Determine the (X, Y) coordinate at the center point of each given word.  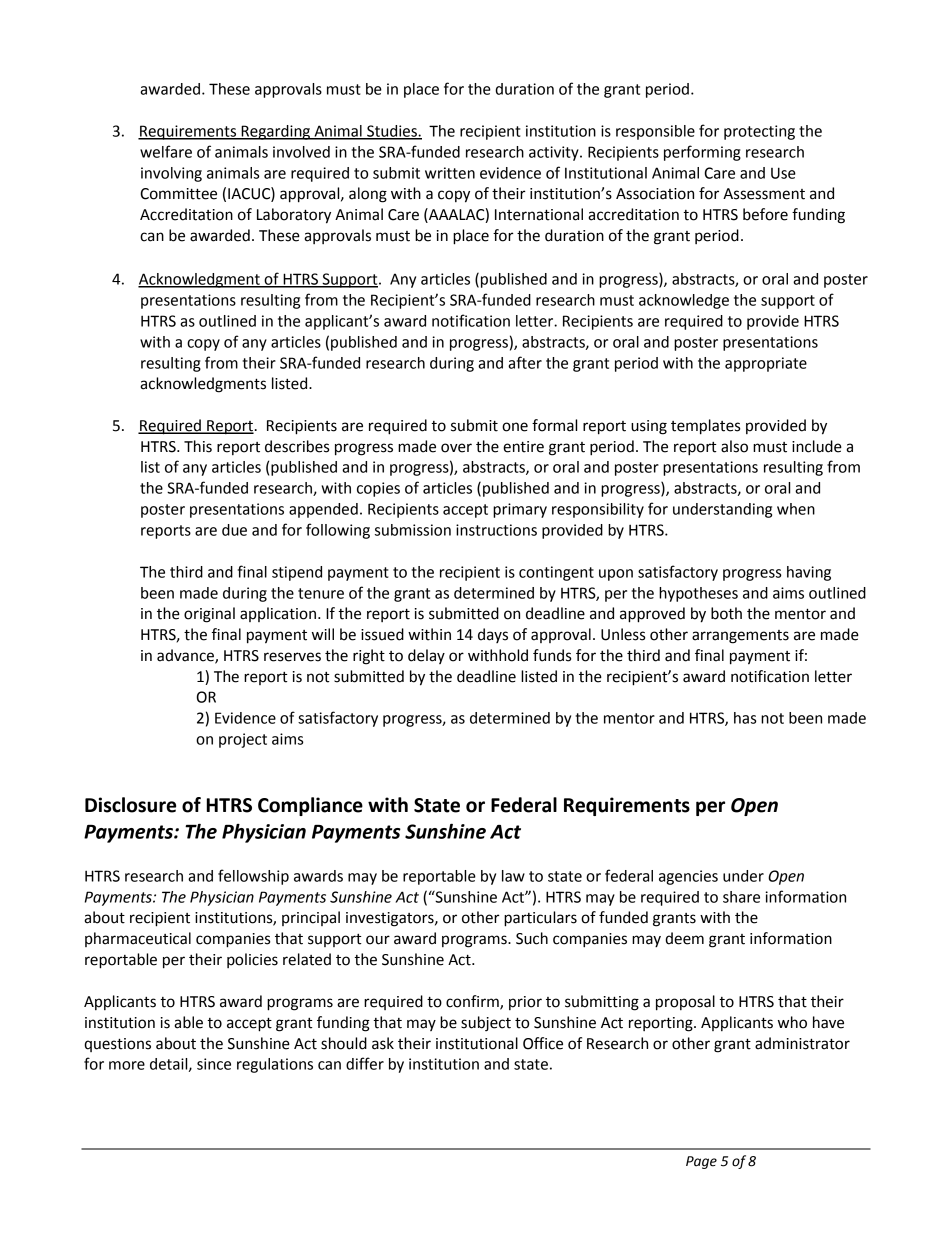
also (734, 446)
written (450, 173)
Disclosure (130, 805)
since (214, 1064)
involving (171, 174)
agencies (688, 877)
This (198, 446)
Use (783, 173)
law (513, 876)
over (456, 448)
